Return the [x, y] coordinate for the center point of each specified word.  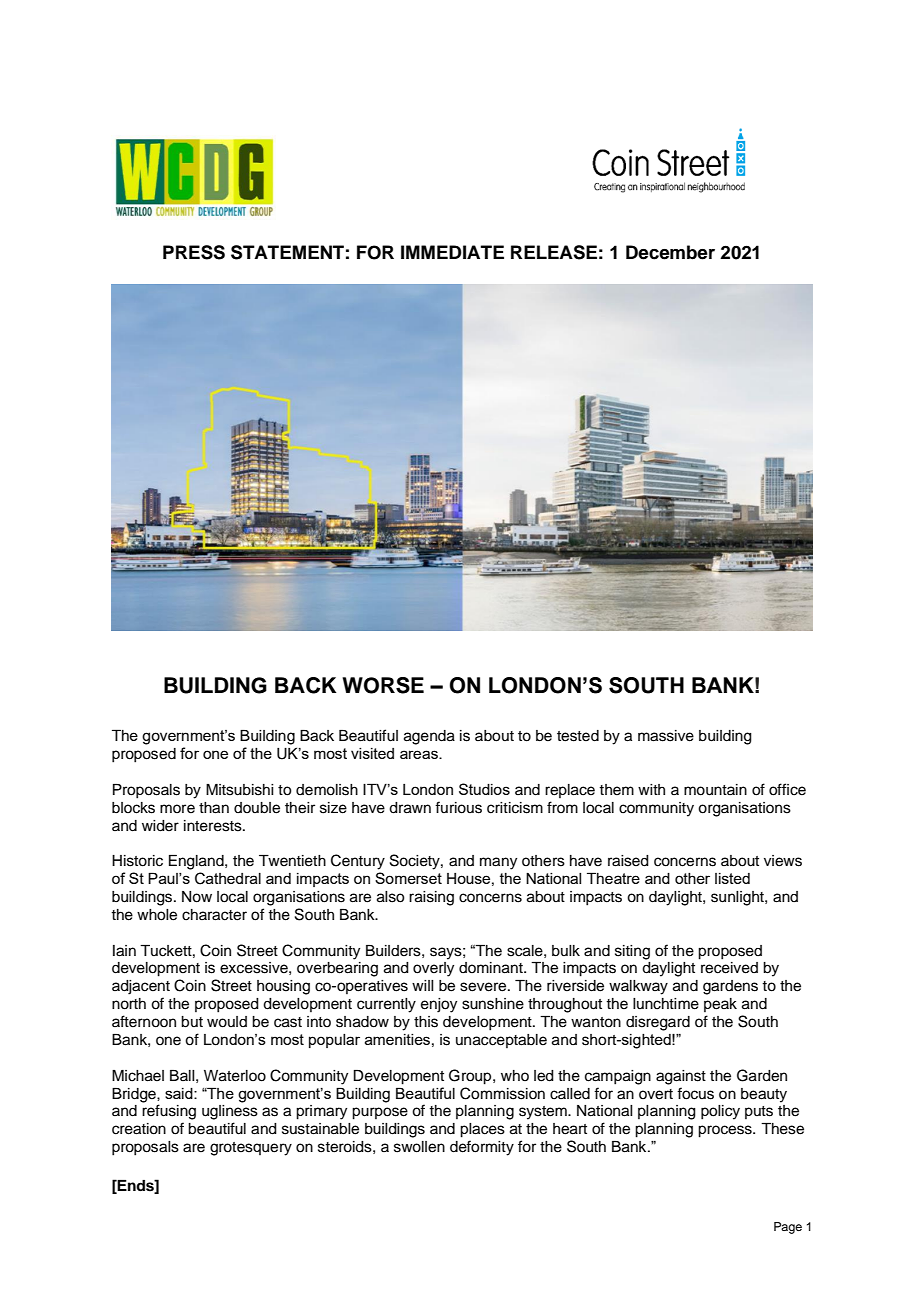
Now [197, 897]
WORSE [383, 685]
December [670, 252]
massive [666, 736]
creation [139, 1129]
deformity [482, 1148]
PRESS [194, 252]
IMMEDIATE [452, 252]
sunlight [738, 898]
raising [431, 898]
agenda [429, 737]
